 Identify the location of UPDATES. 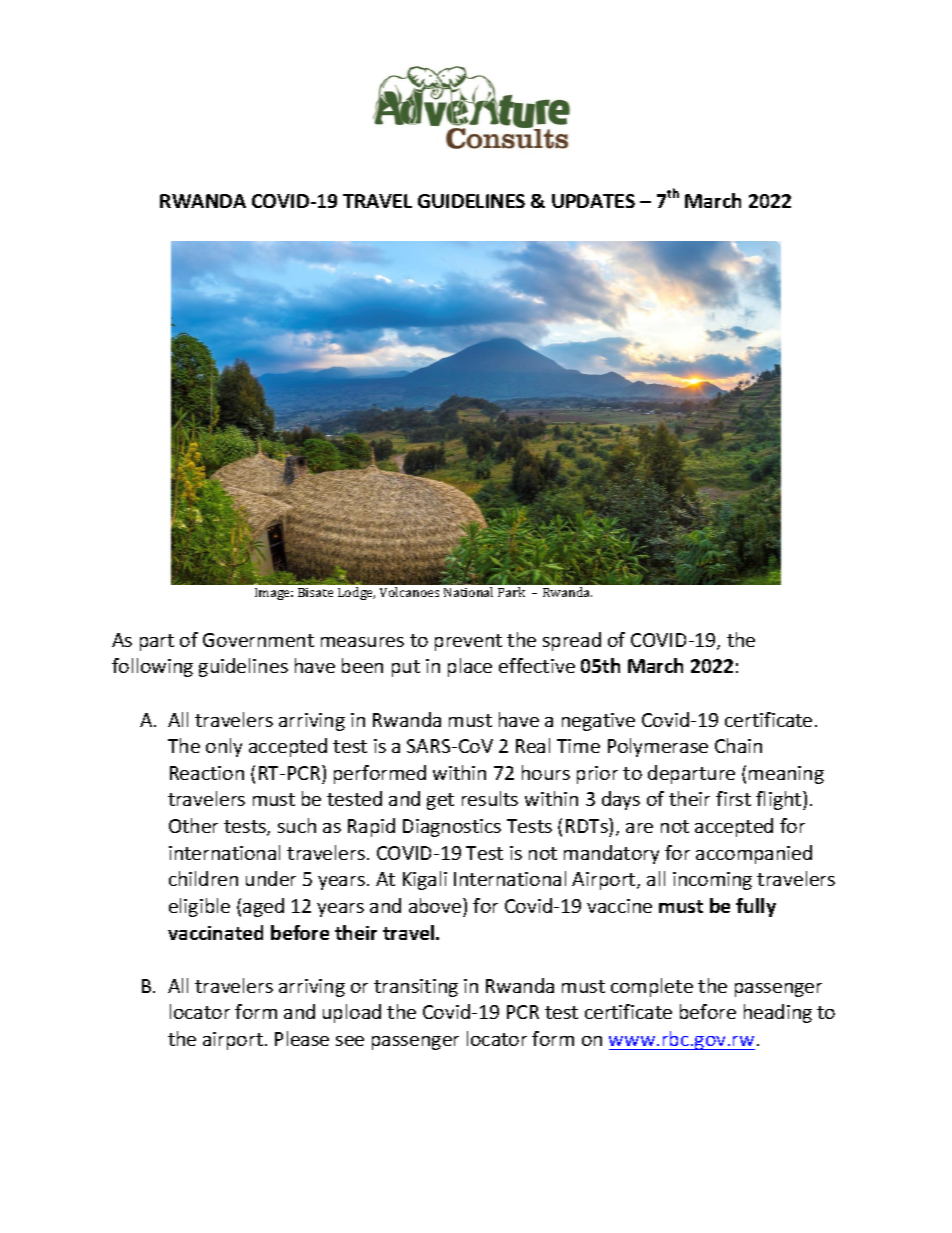
(593, 201).
